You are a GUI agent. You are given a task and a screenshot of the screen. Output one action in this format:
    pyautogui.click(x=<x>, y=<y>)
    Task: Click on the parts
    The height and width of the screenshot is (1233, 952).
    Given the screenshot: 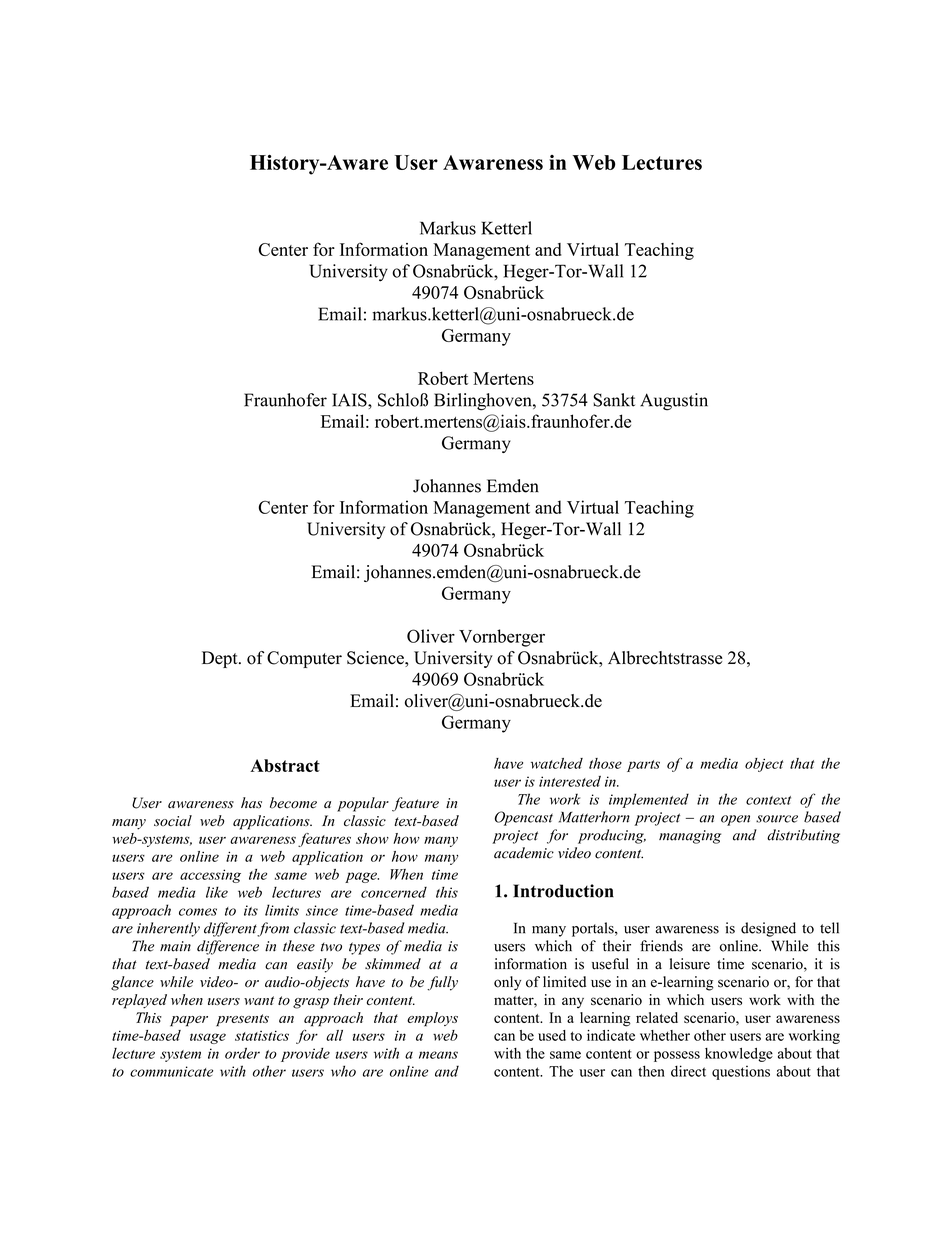 What is the action you would take?
    pyautogui.click(x=643, y=766)
